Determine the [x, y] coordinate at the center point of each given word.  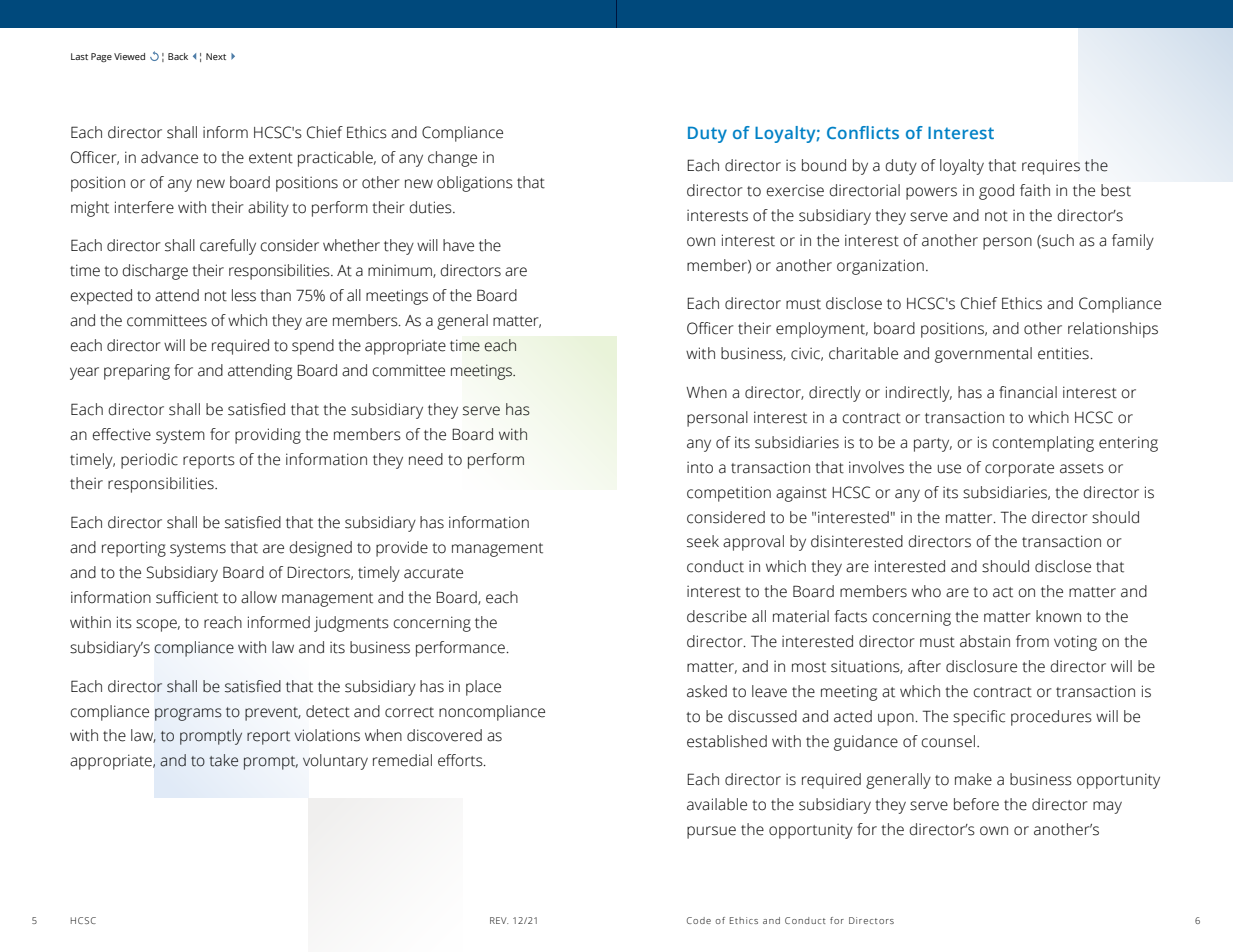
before [976, 804]
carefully [228, 247]
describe [717, 616]
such [1057, 241]
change [452, 159]
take [223, 760]
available [717, 804]
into [700, 468]
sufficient [187, 597]
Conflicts [863, 132]
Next [216, 56]
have [458, 245]
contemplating [1043, 444]
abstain [985, 641]
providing [268, 436]
